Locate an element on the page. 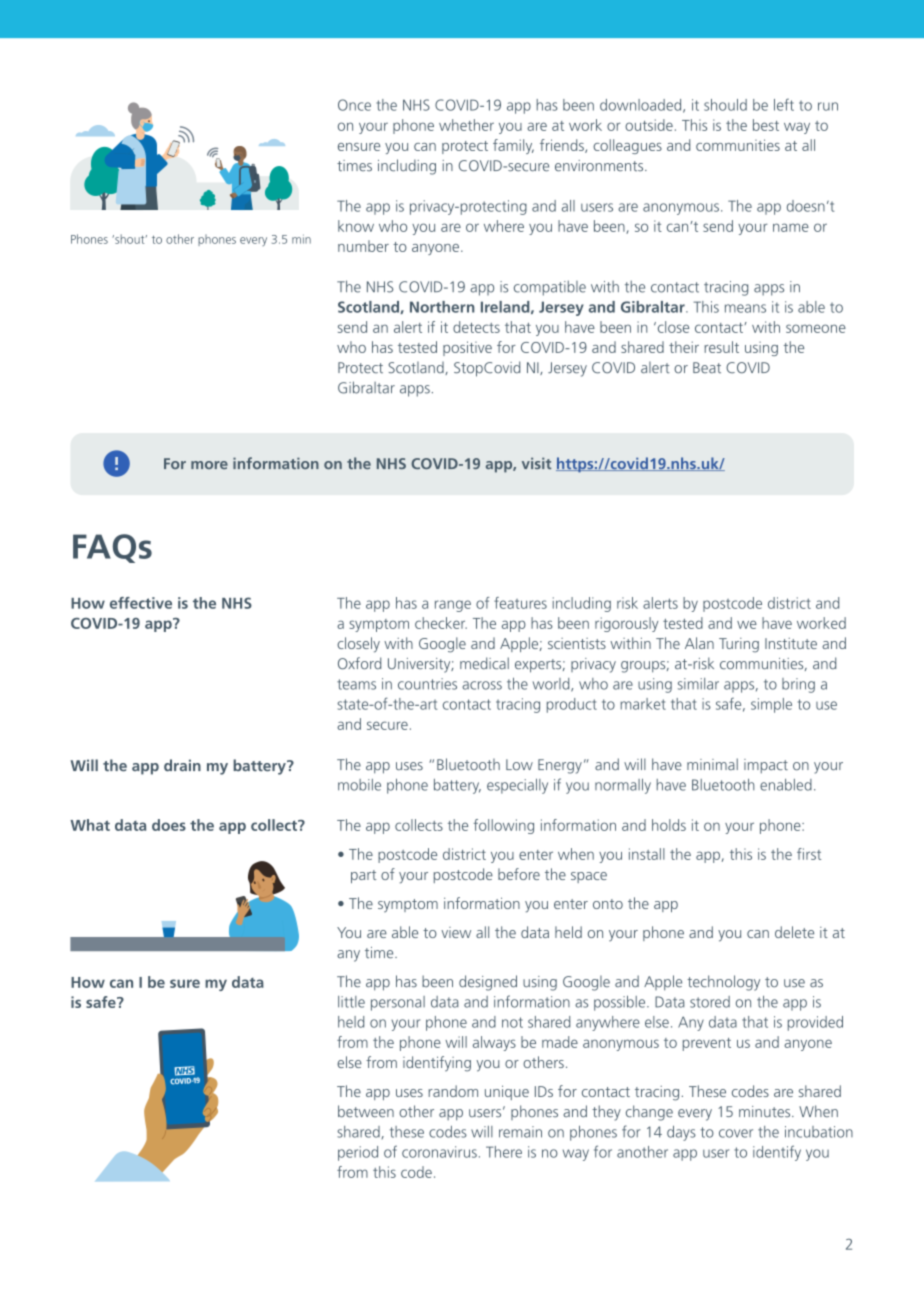 The height and width of the image is (1308, 924). shout is located at coordinates (130, 239).
